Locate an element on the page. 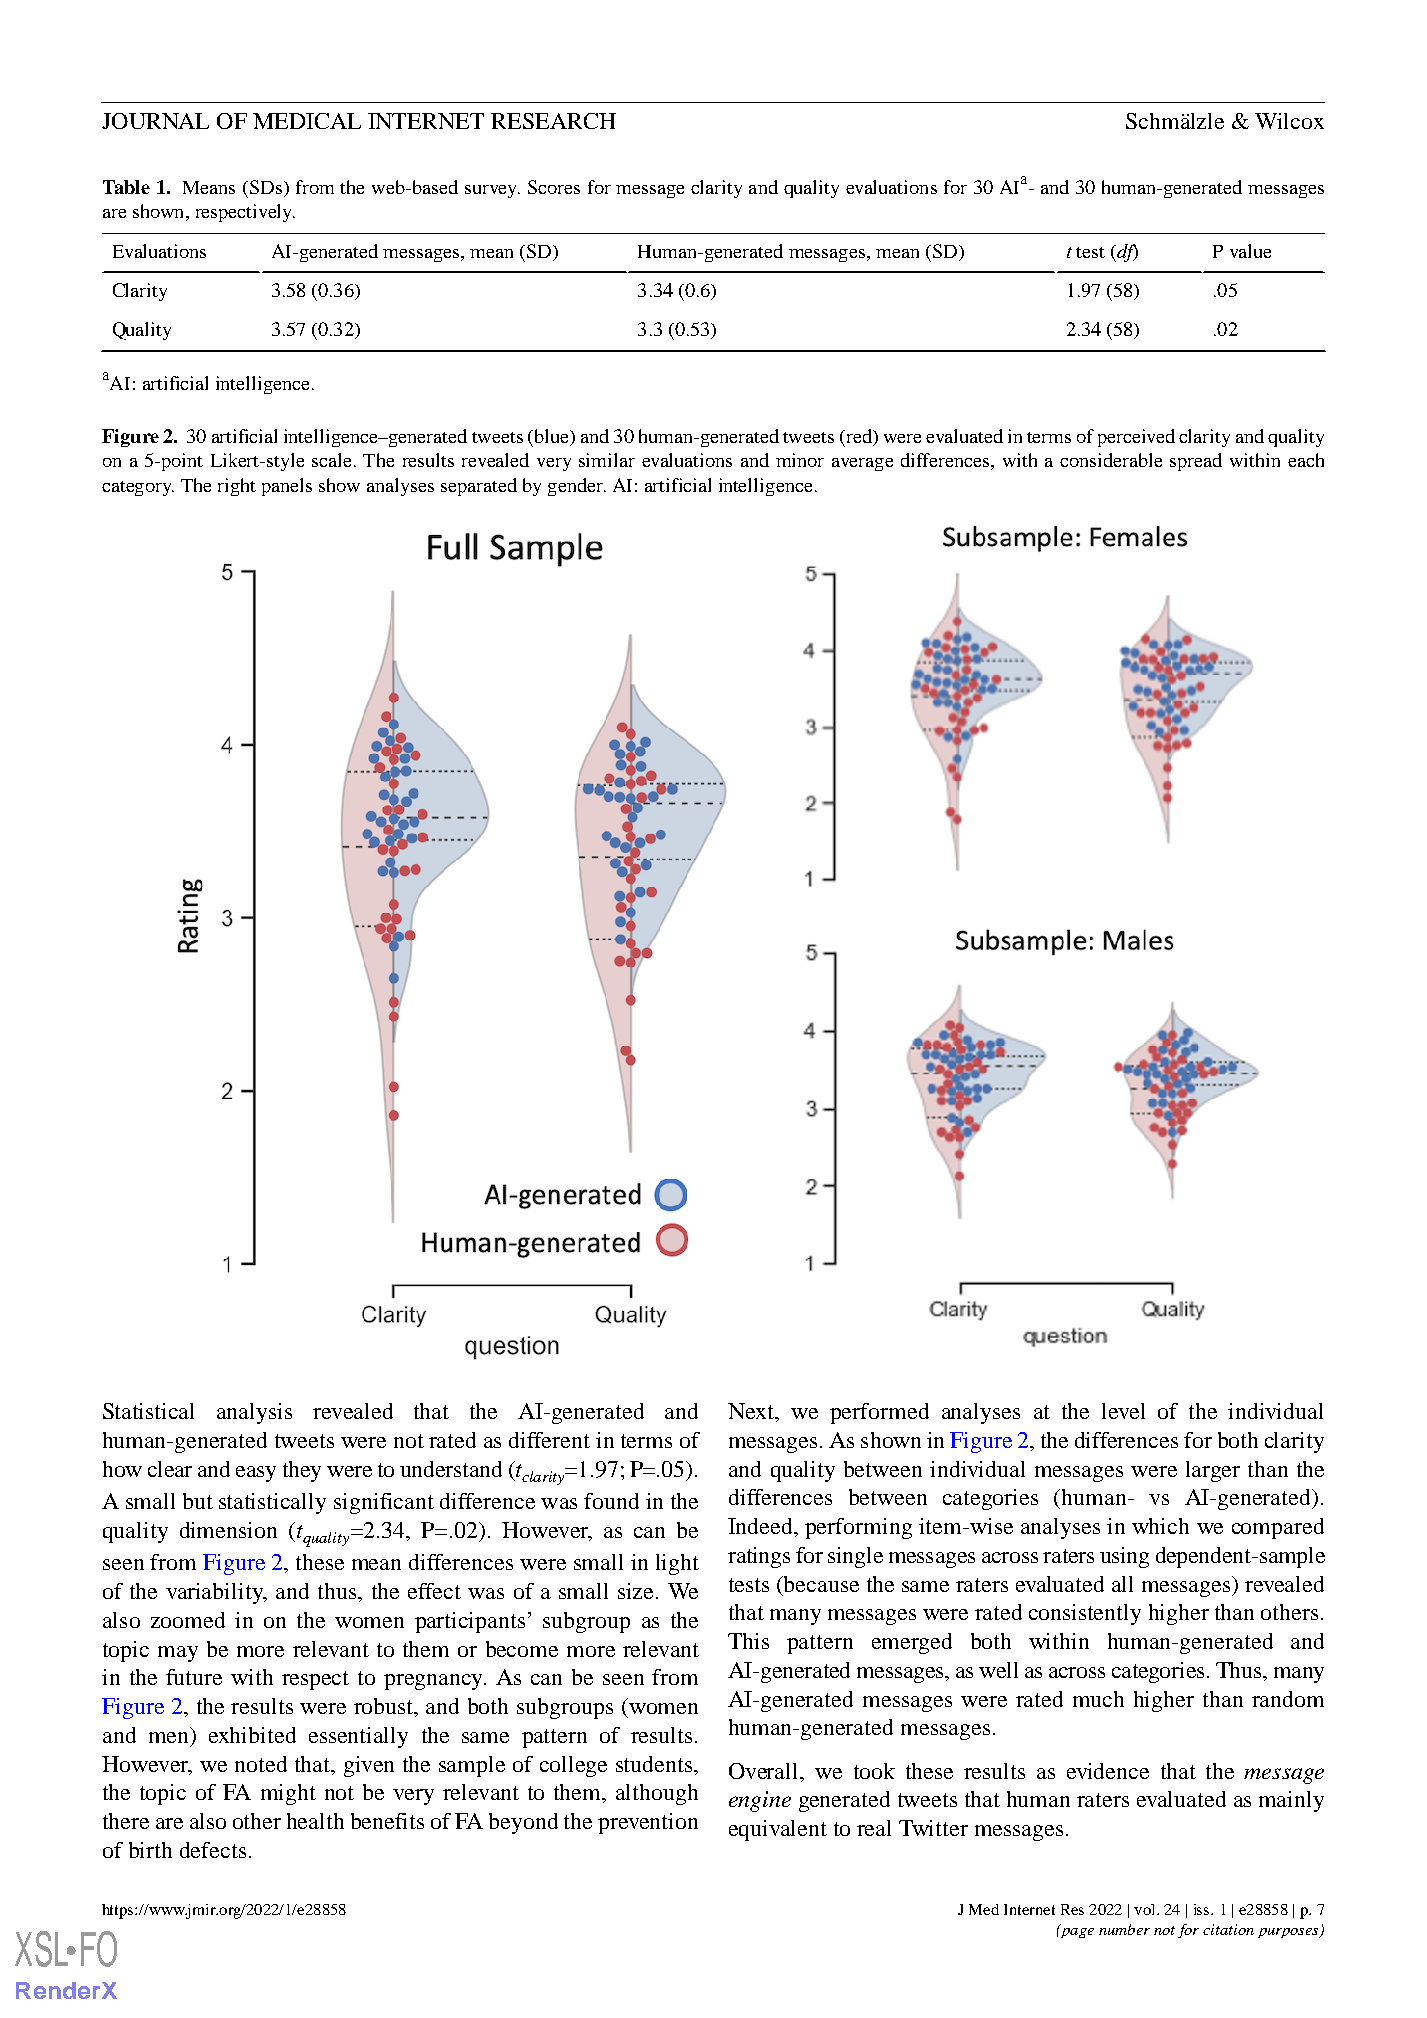  value is located at coordinates (1250, 251).
